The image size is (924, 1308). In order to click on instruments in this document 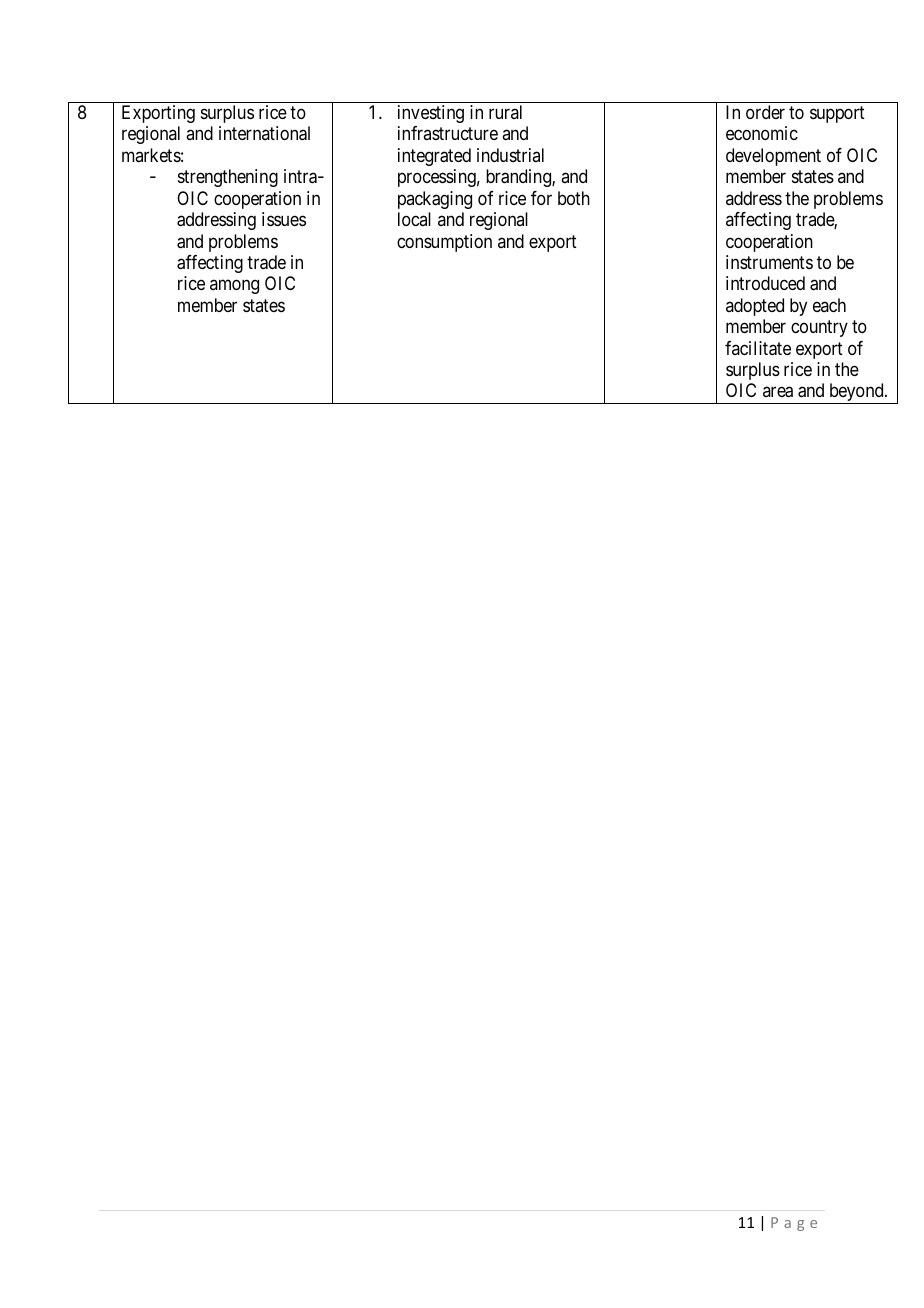, I will do `click(769, 262)`.
